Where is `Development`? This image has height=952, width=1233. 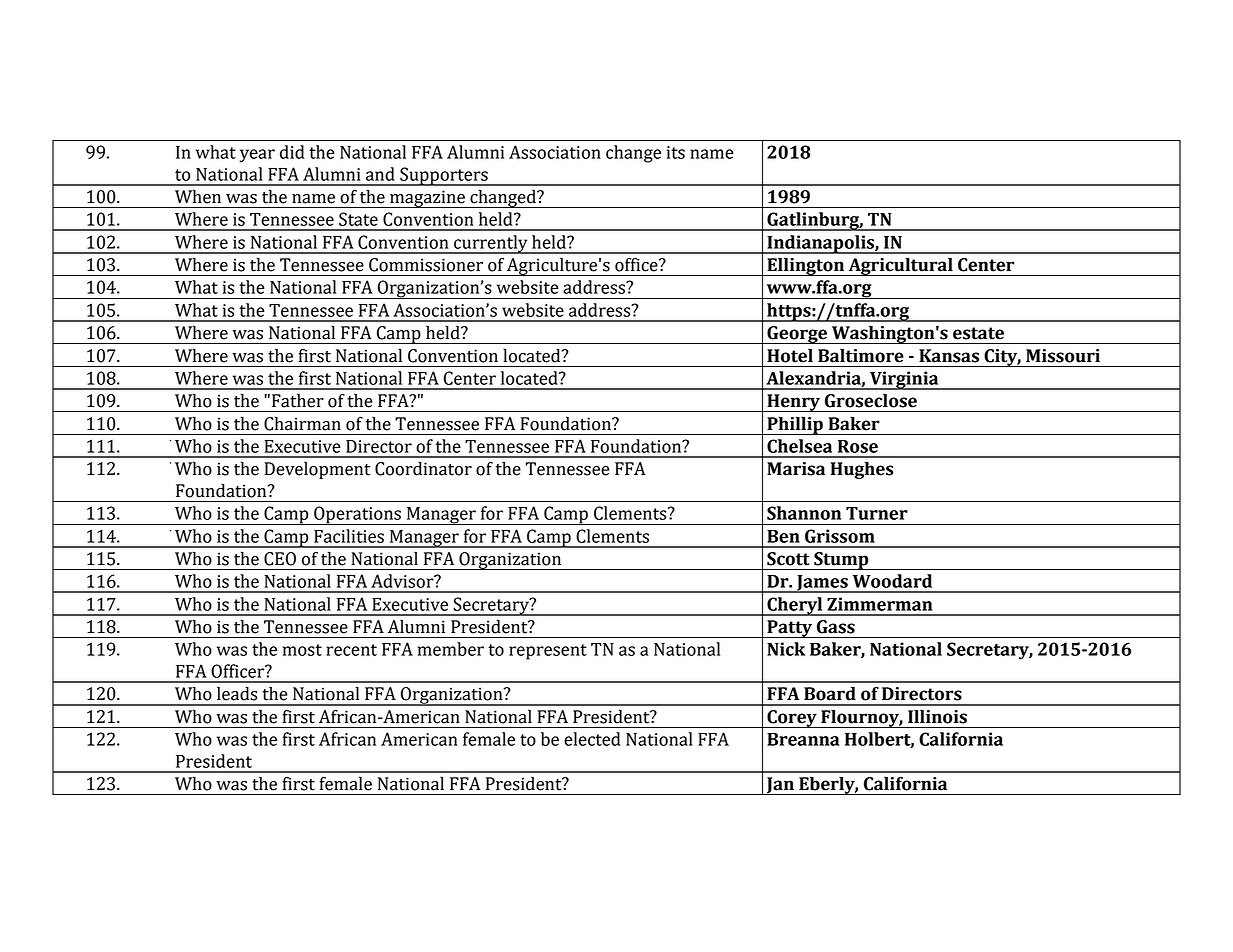 Development is located at coordinates (317, 470).
